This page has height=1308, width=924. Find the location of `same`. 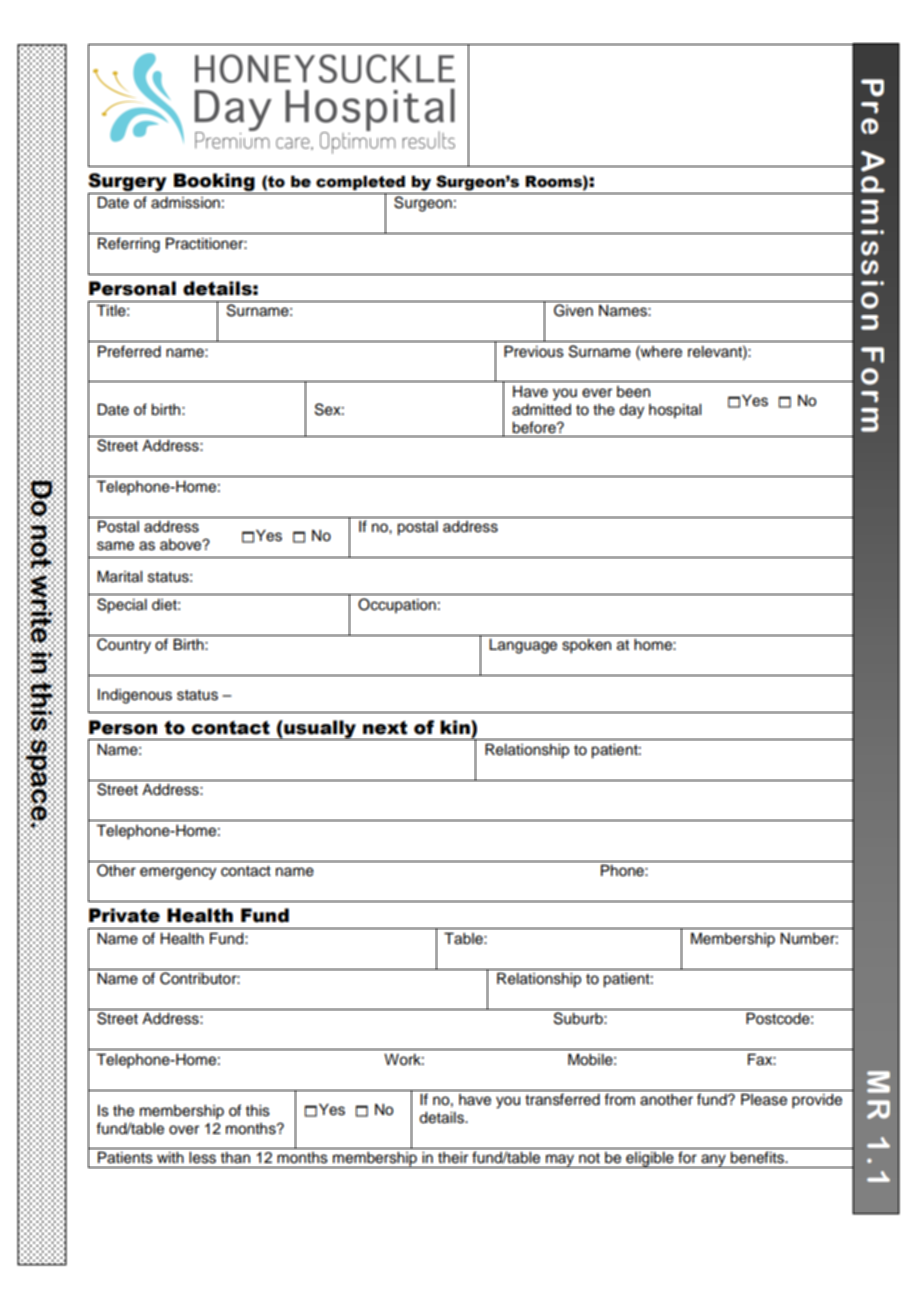

same is located at coordinates (115, 546).
